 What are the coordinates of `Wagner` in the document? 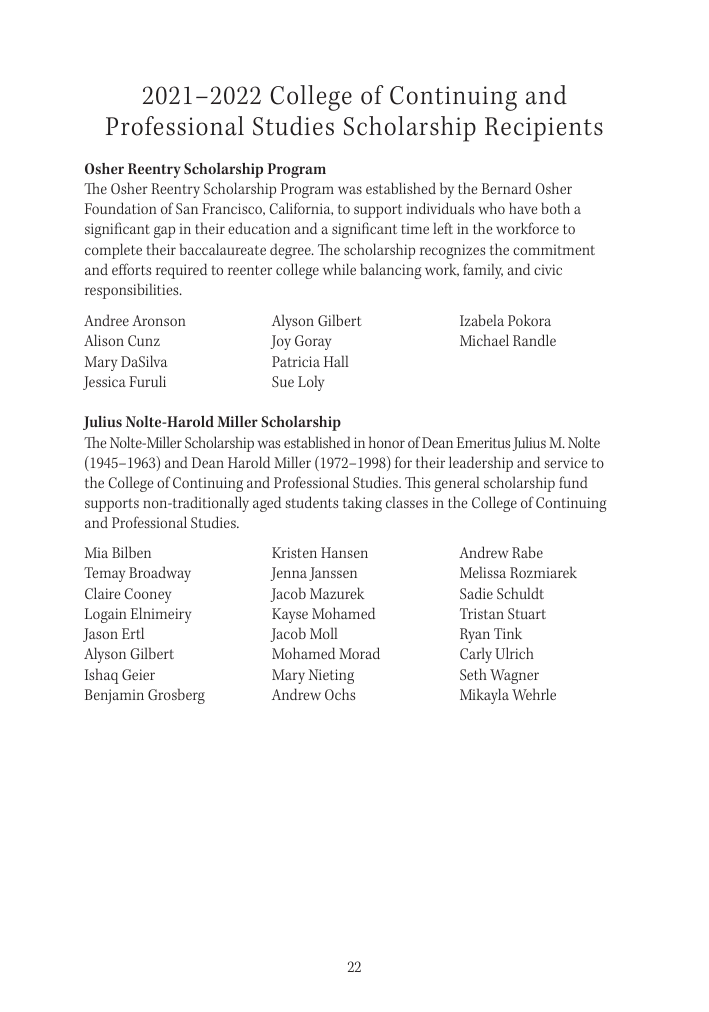 It's located at (514, 676).
